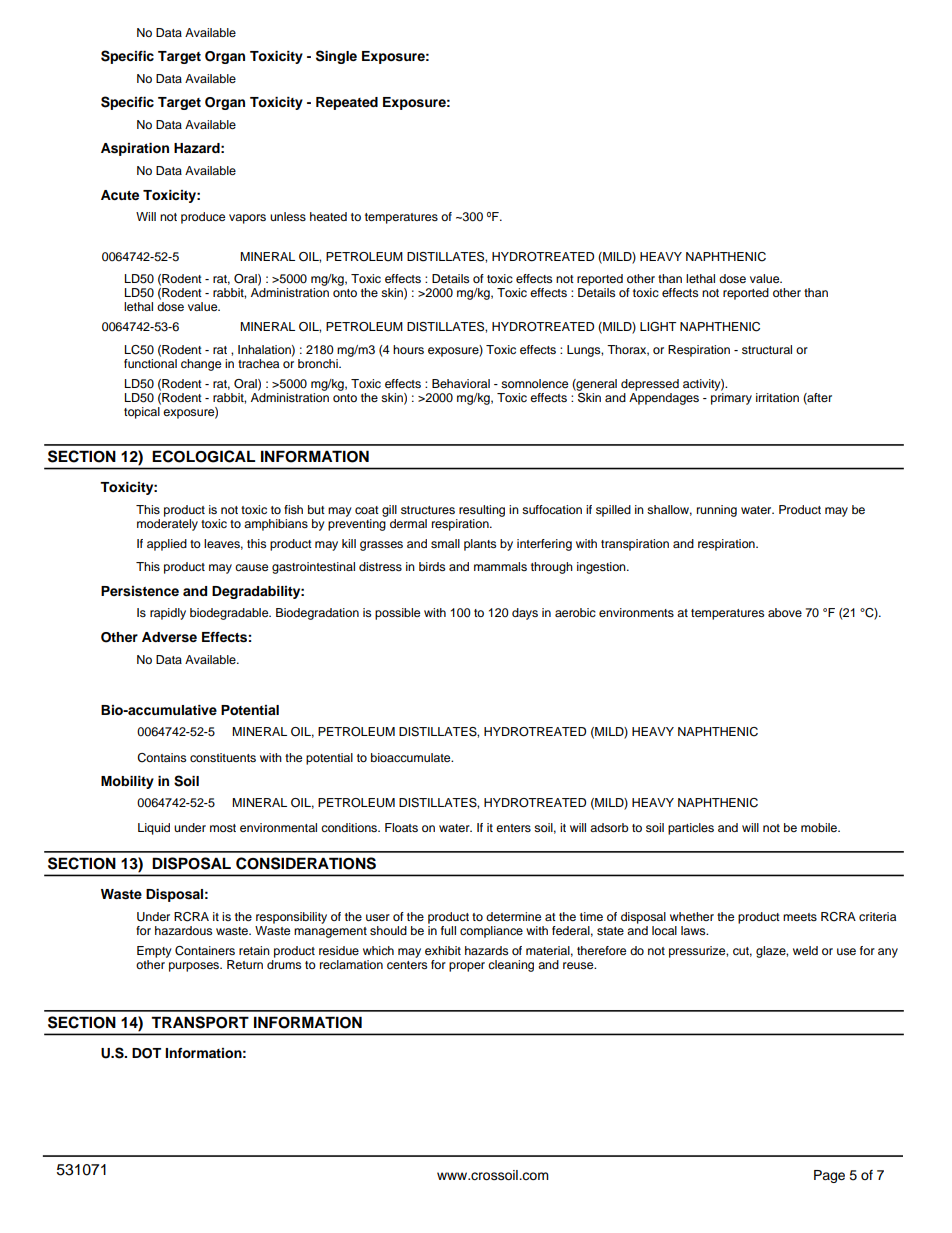 Image resolution: width=952 pixels, height=1233 pixels. Describe the element at coordinates (408, 349) in the screenshot. I see `hours` at that location.
